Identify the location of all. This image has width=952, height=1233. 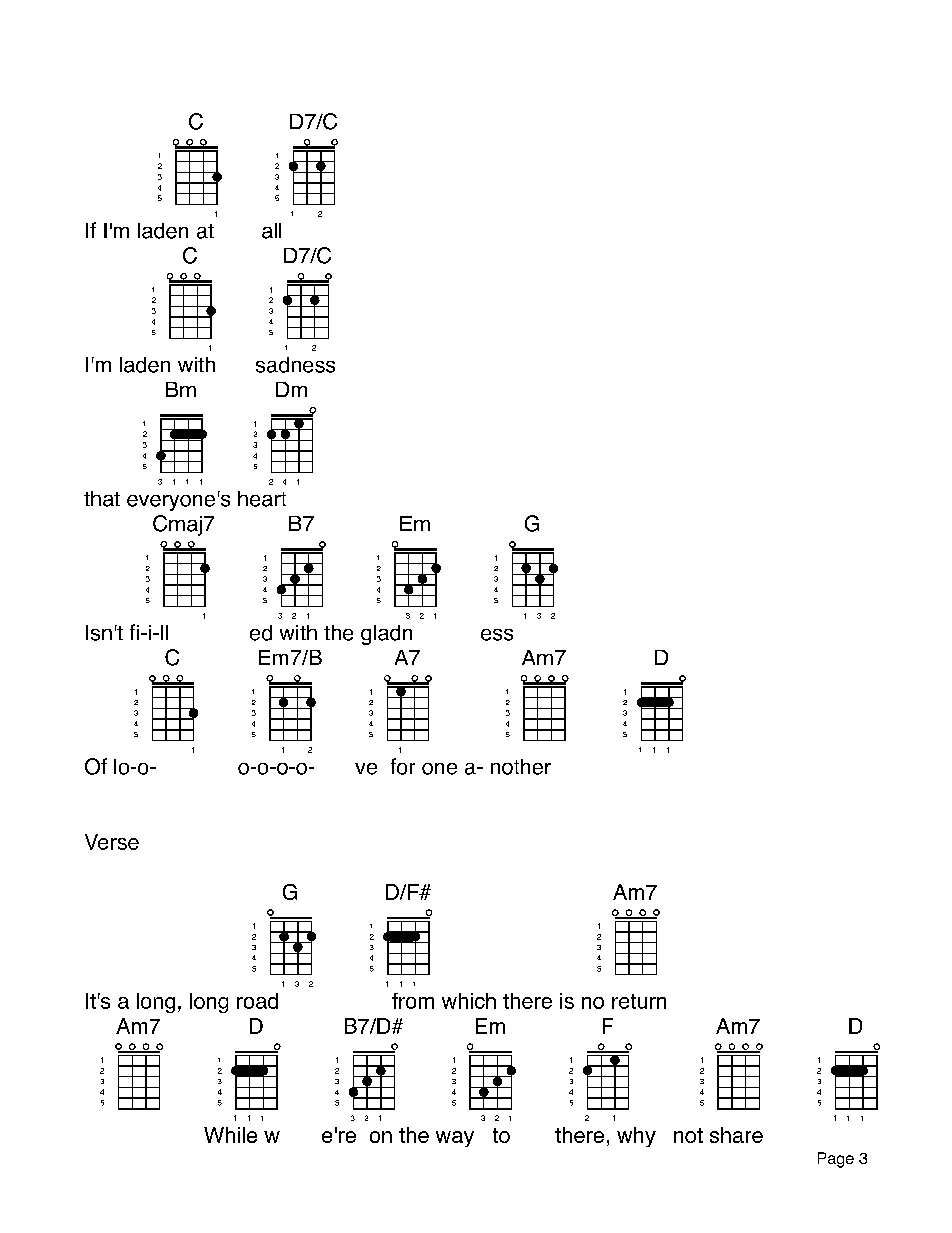
(271, 231).
